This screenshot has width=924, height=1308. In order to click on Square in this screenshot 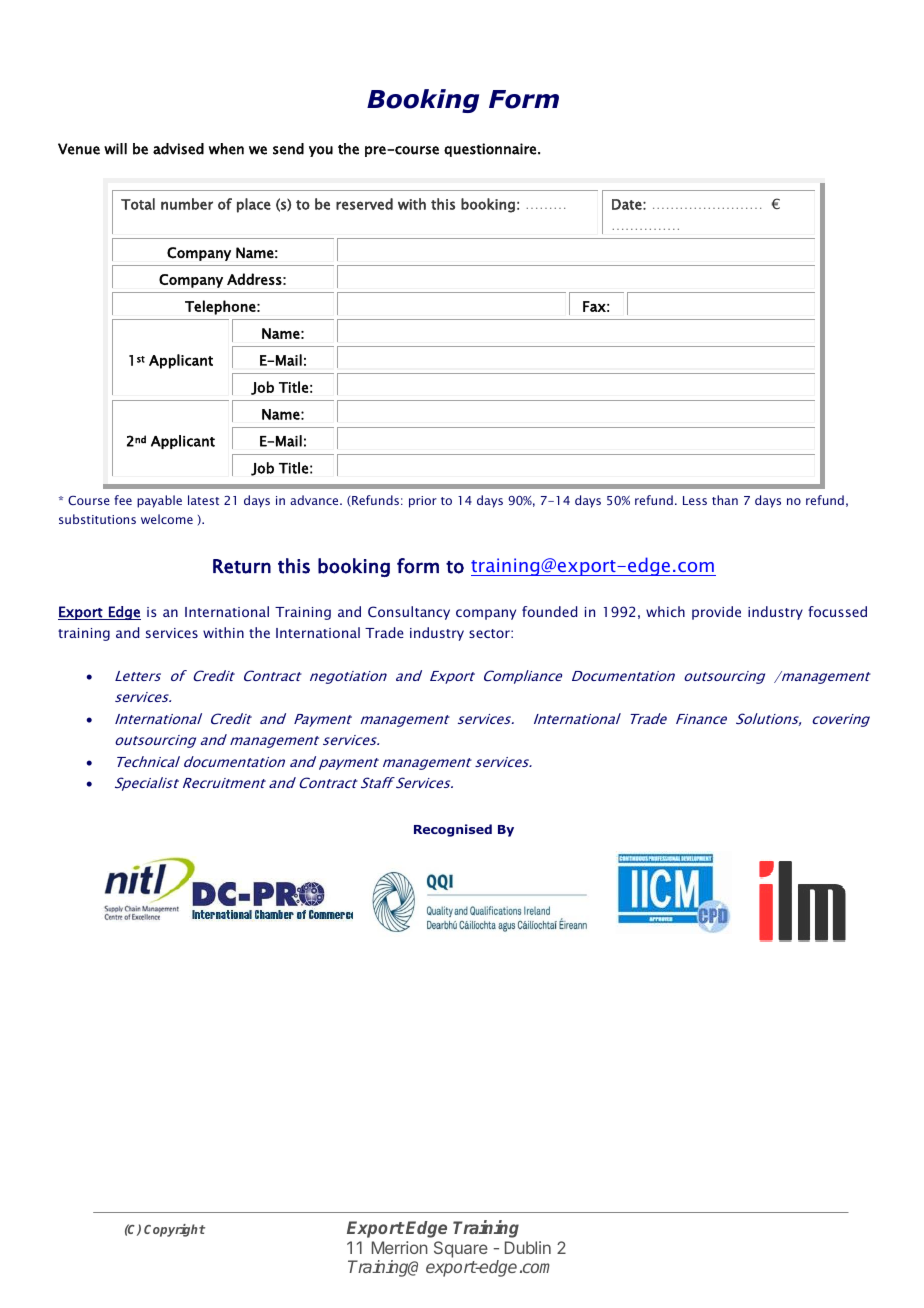, I will do `click(461, 1249)`.
